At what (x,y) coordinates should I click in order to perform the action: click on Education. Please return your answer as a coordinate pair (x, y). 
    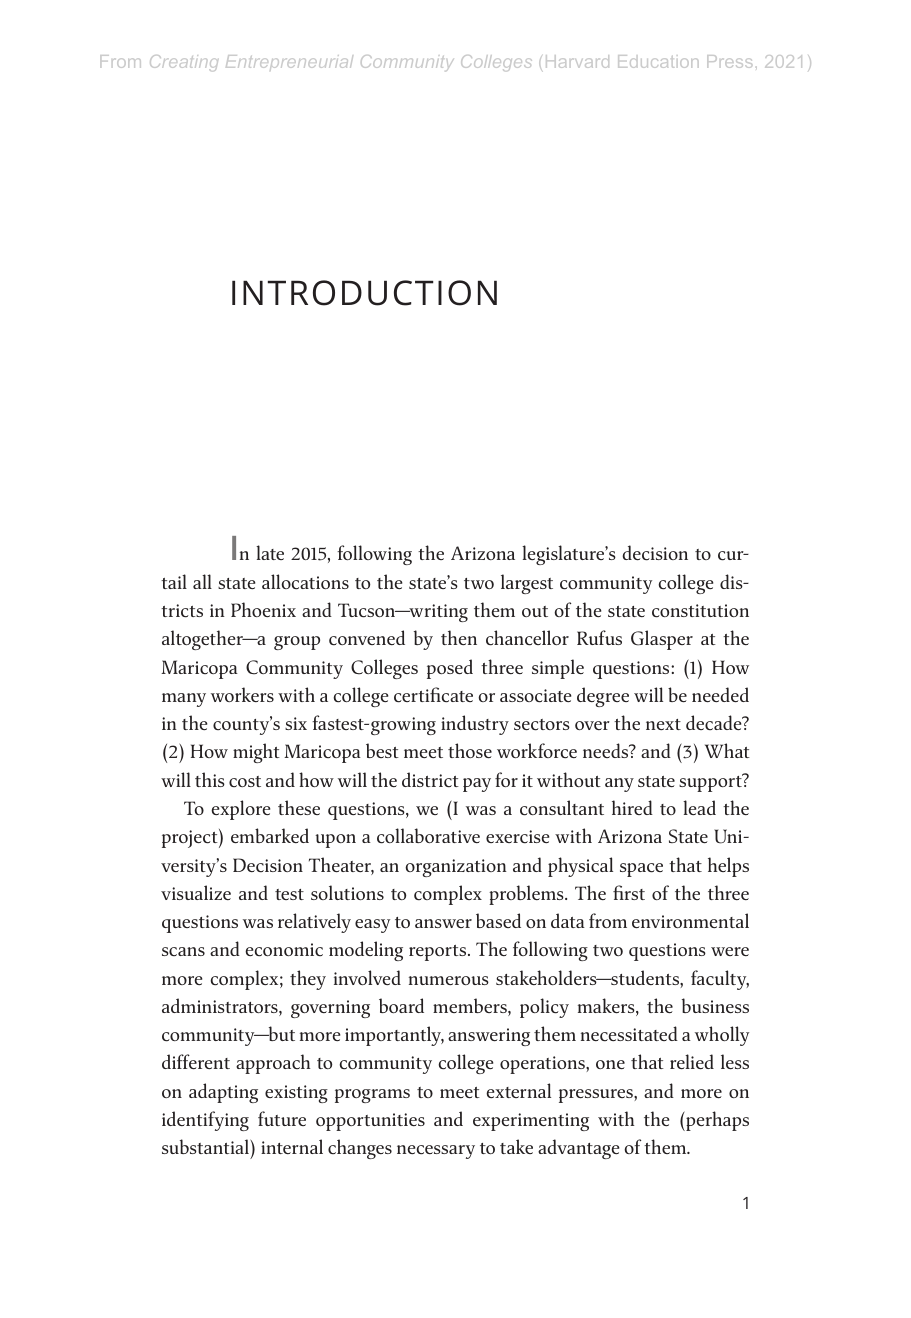
    Looking at the image, I should click on (658, 61).
